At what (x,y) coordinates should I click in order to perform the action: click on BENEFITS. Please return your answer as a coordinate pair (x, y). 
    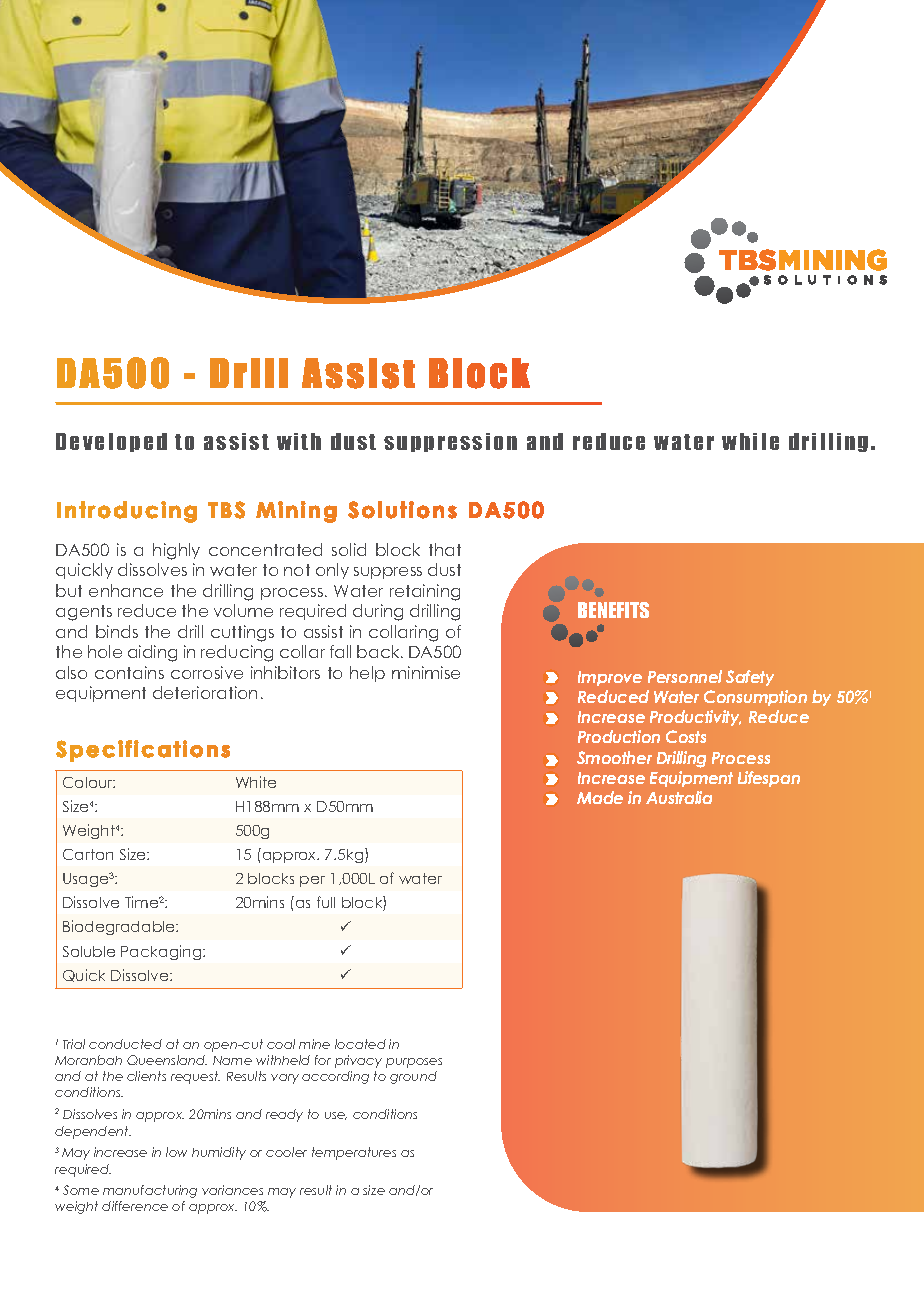
    Looking at the image, I should click on (613, 610).
